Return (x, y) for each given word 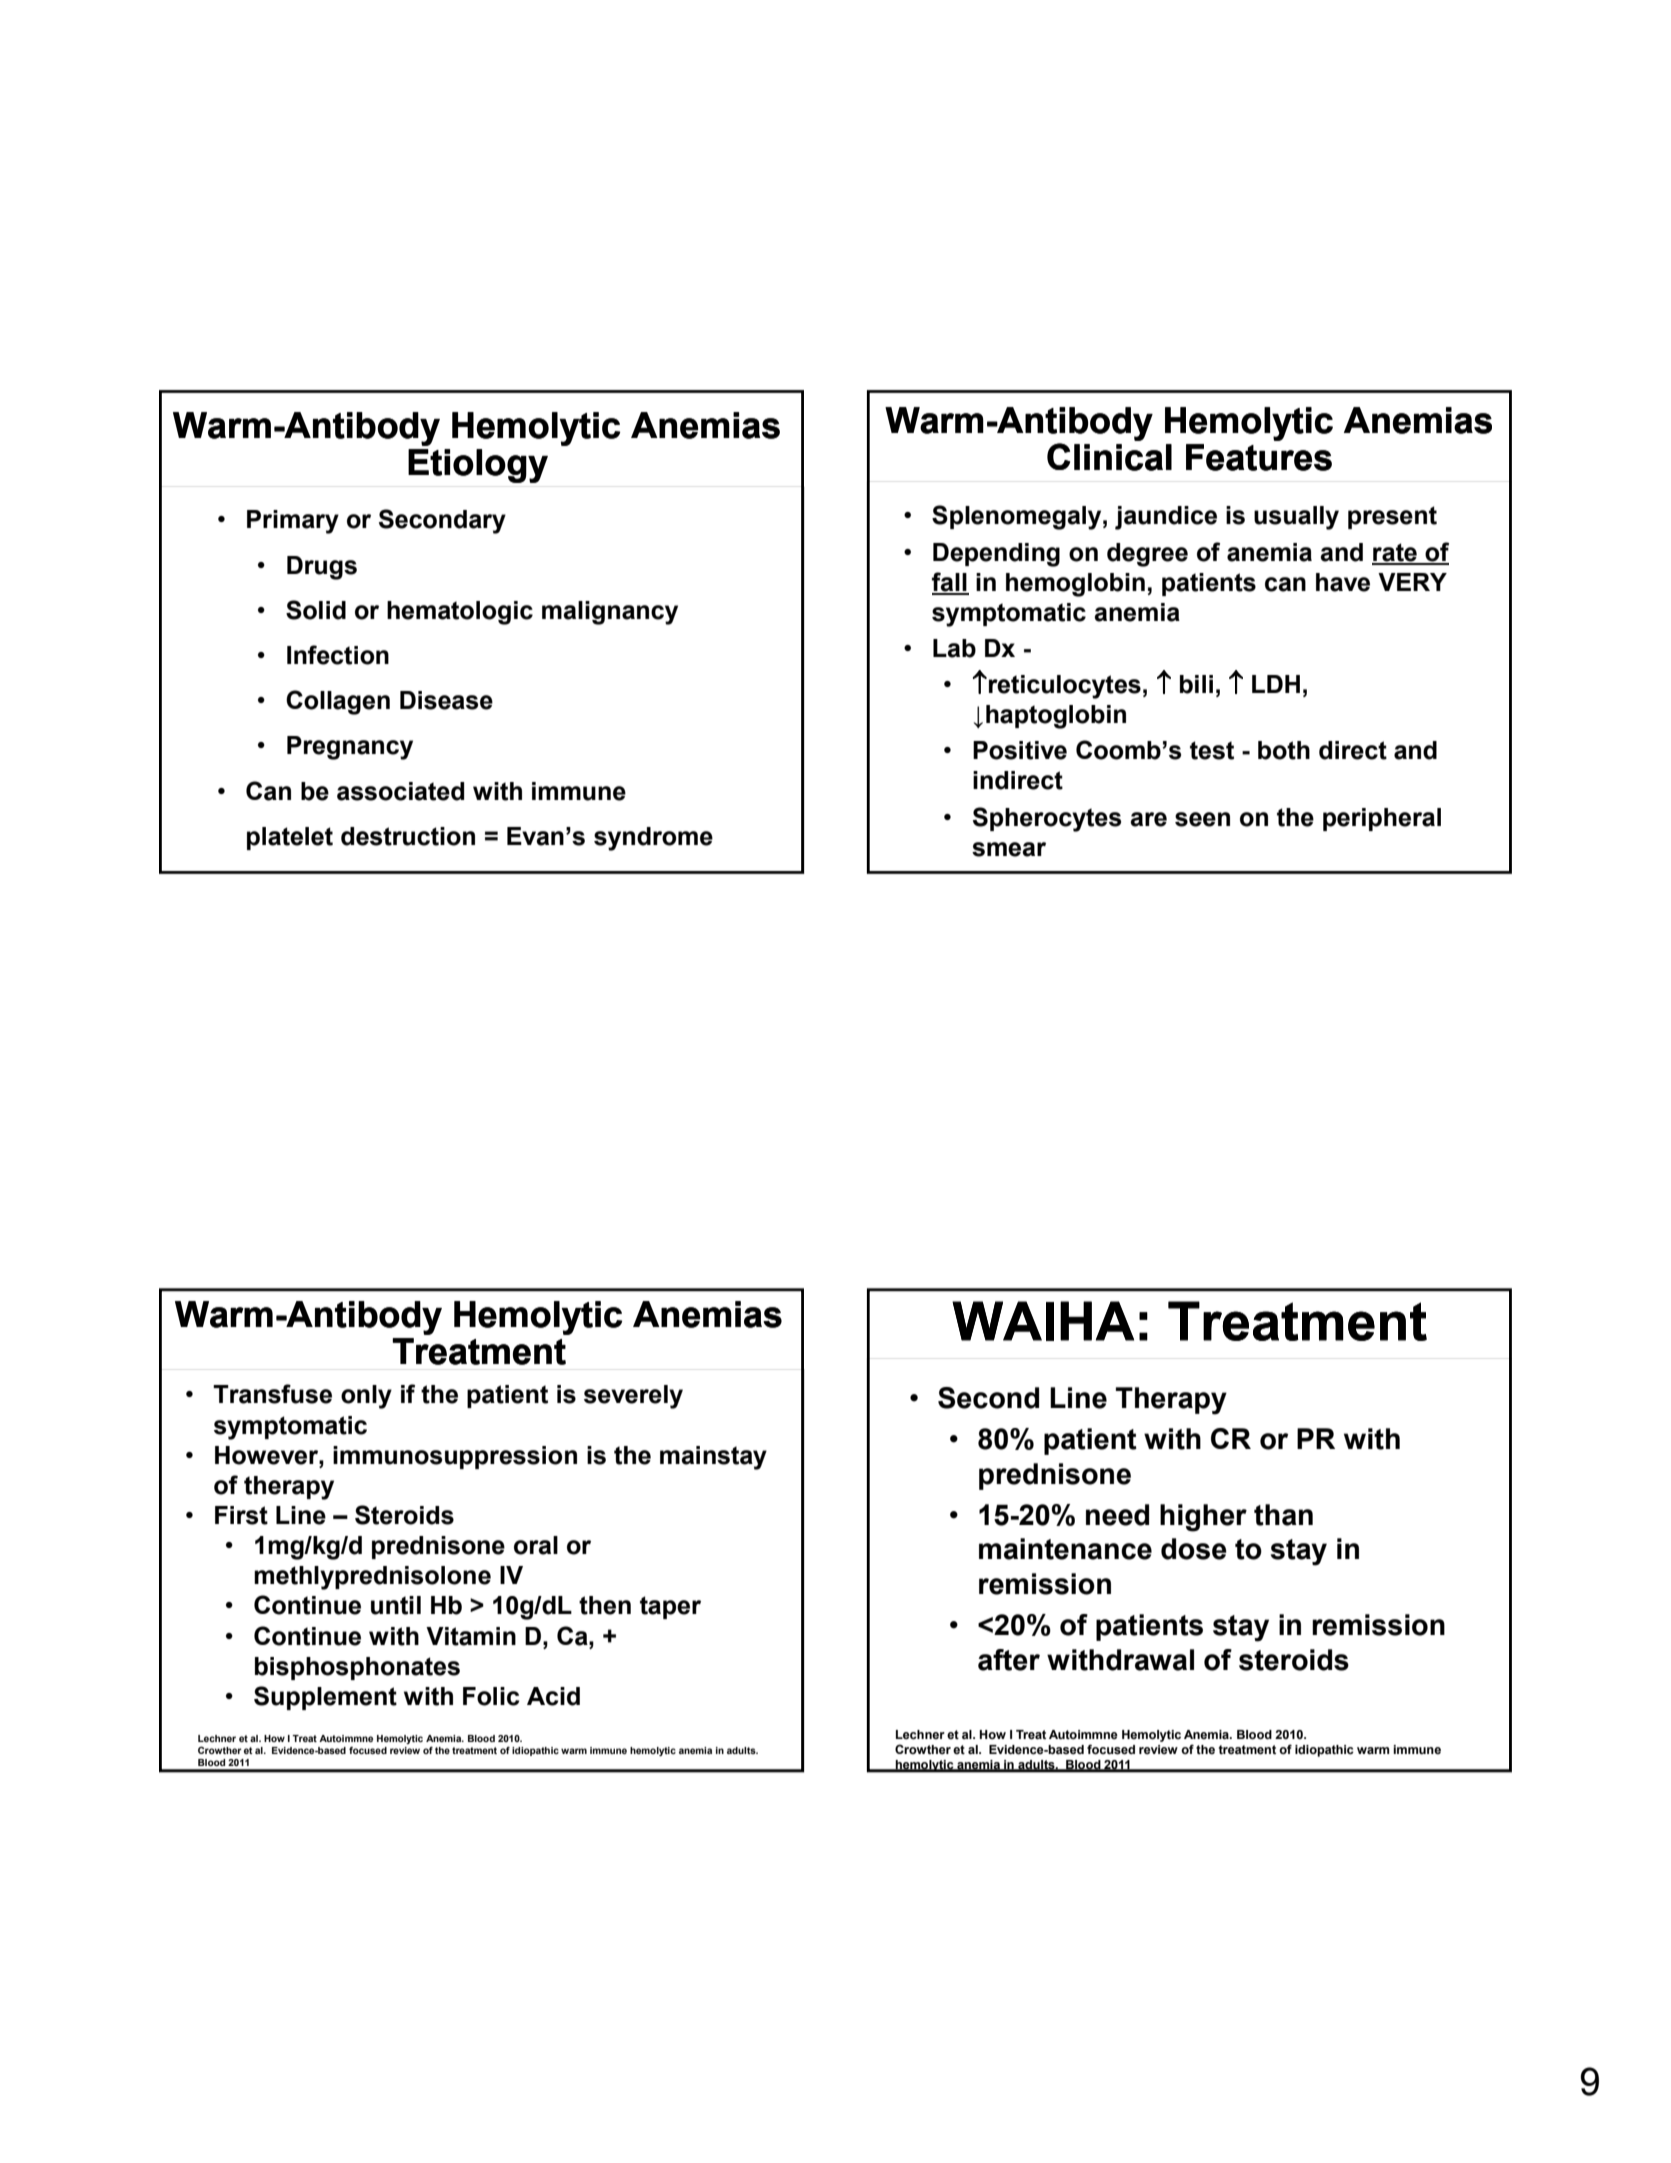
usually (1296, 518)
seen (1202, 819)
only (366, 1397)
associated (400, 791)
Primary (293, 522)
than (1283, 1515)
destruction (408, 836)
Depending (996, 555)
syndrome (653, 839)
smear (1009, 849)
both (1284, 750)
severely (633, 1397)
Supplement (325, 1698)
